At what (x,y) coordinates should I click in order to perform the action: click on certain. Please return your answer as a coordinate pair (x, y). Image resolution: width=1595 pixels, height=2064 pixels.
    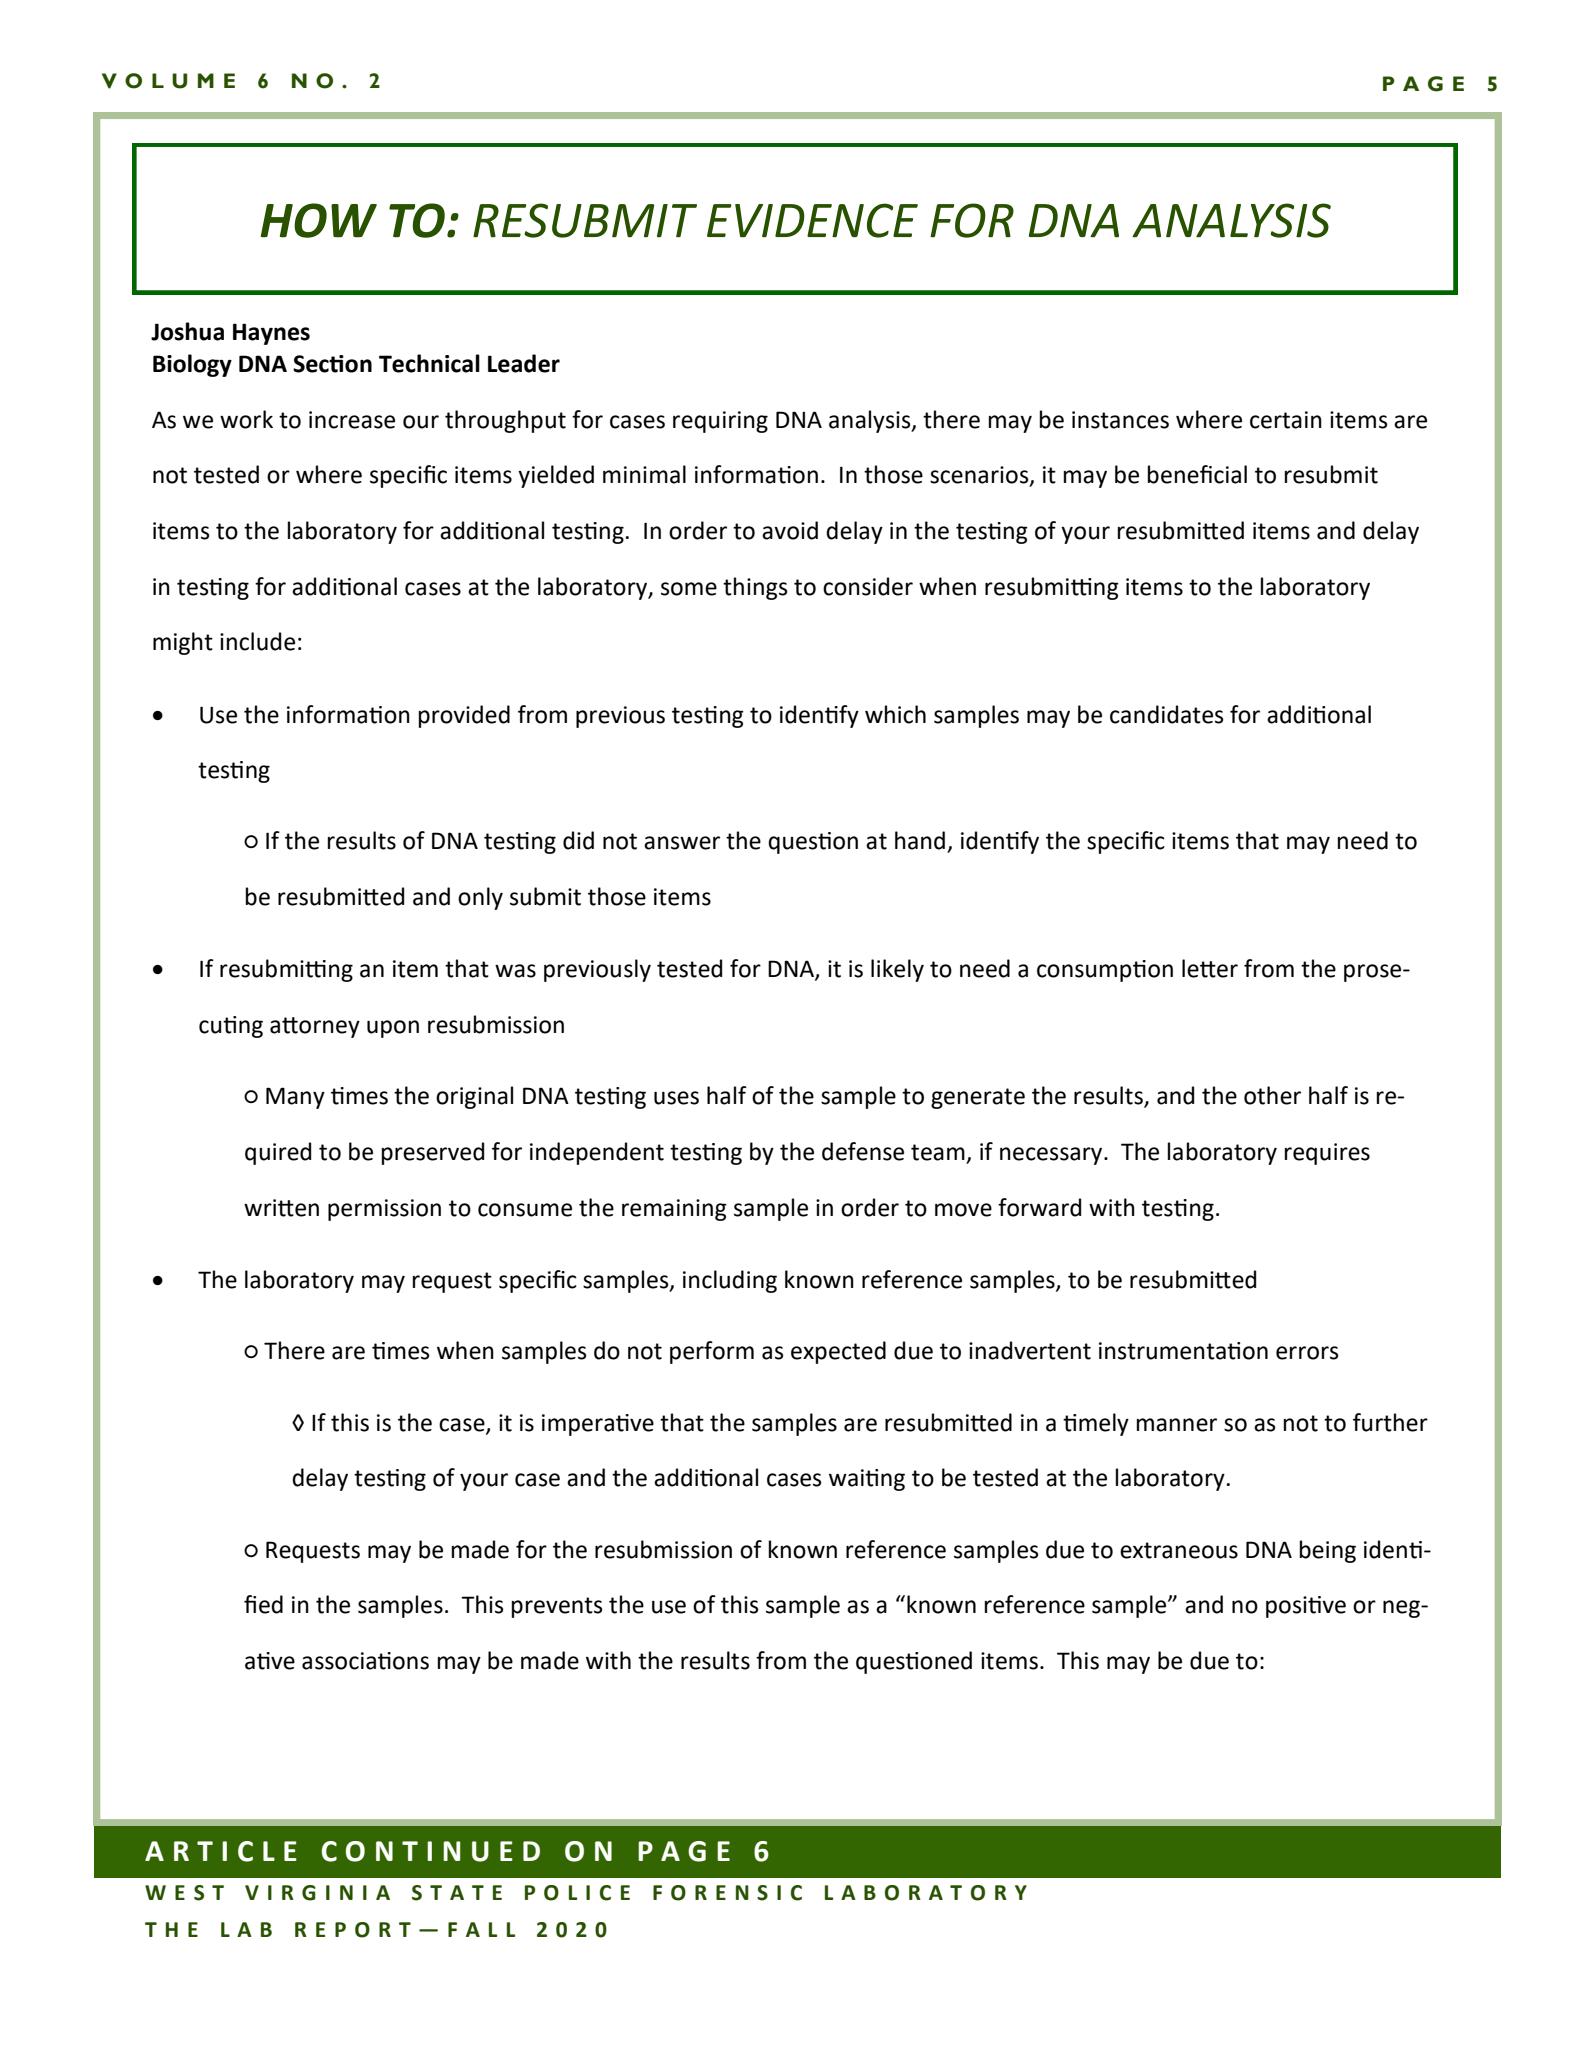
    Looking at the image, I should click on (1286, 420).
